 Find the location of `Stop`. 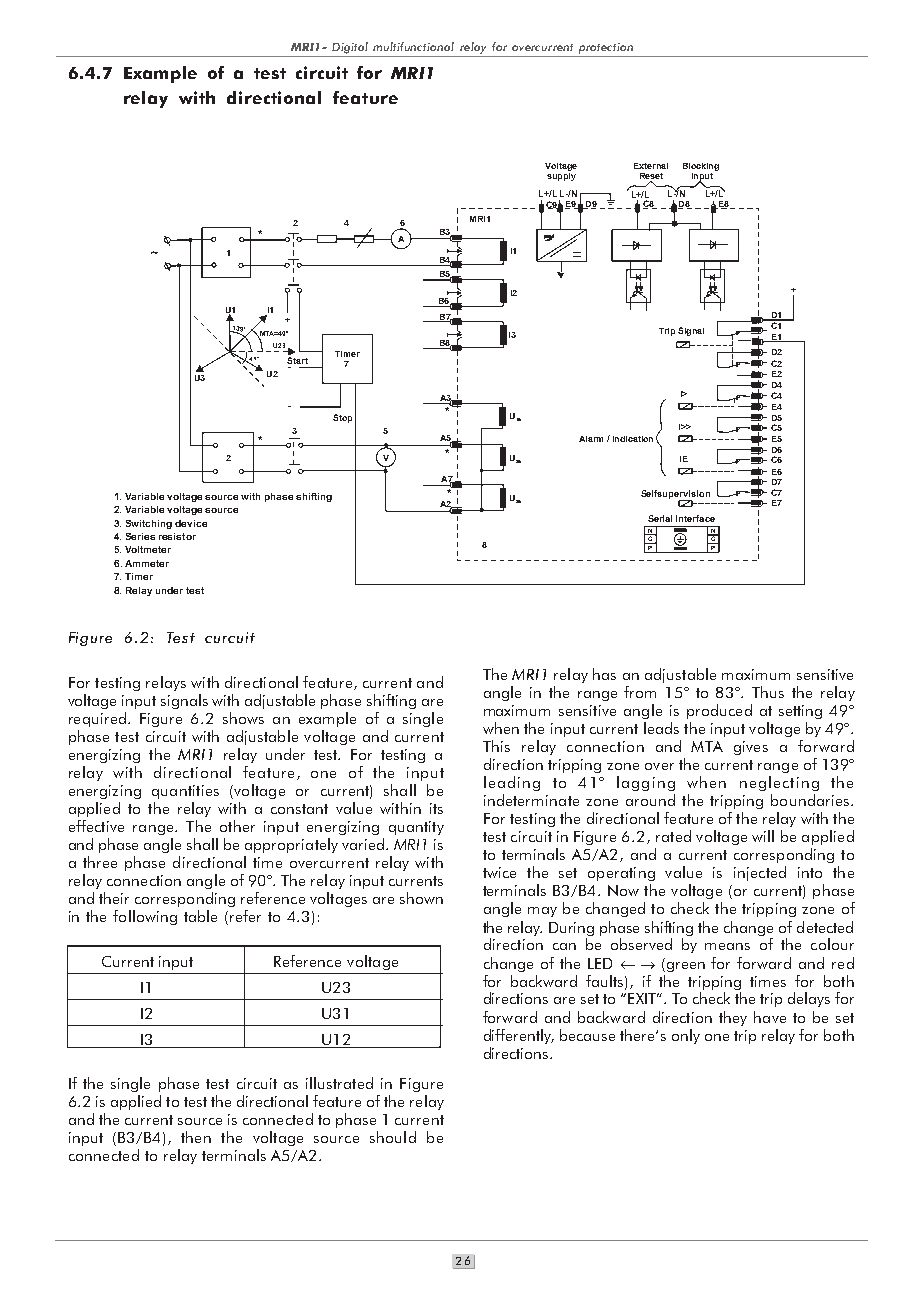

Stop is located at coordinates (342, 418).
